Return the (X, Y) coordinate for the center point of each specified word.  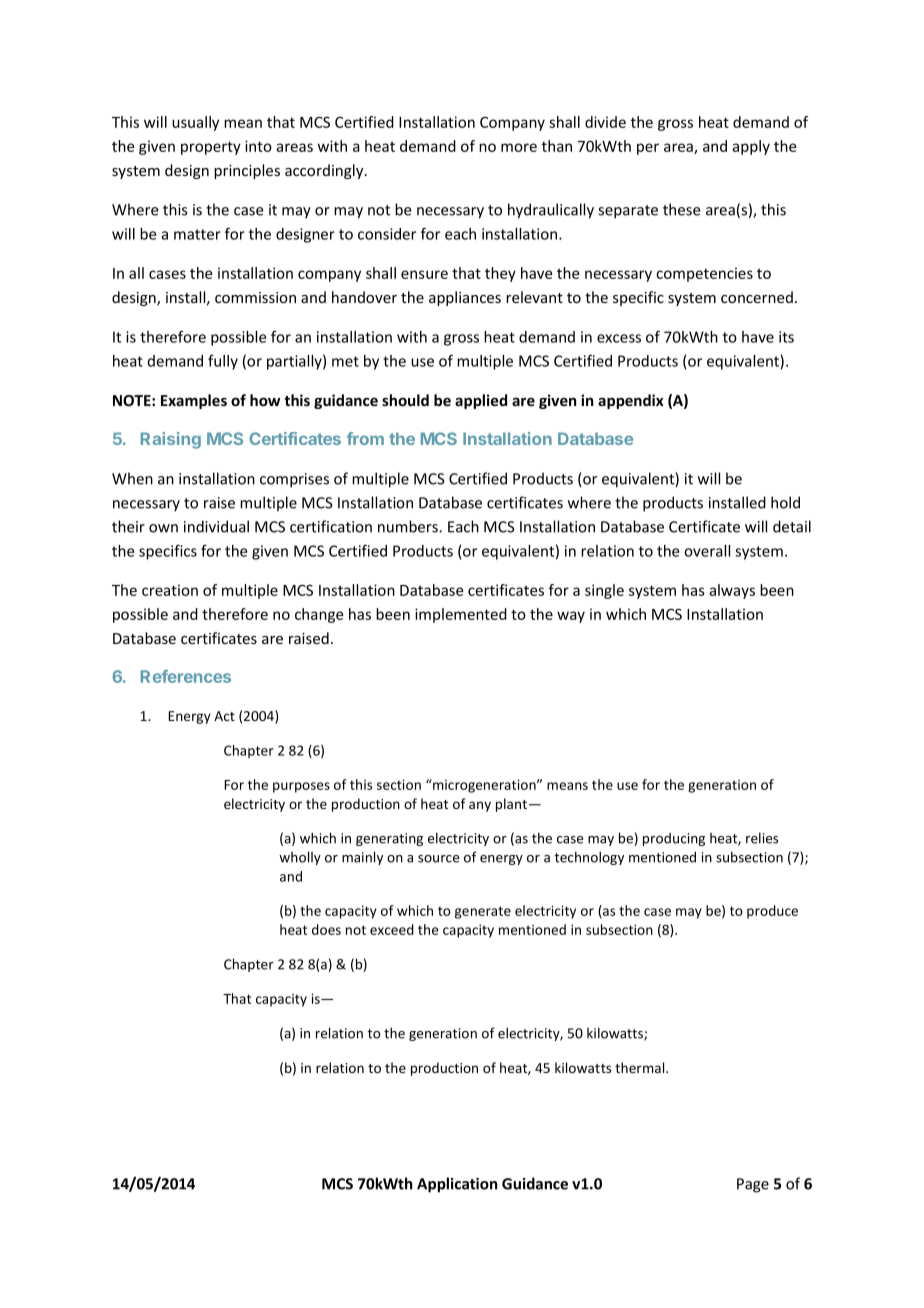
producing (674, 839)
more (519, 147)
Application (457, 1185)
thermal (641, 1067)
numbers (409, 526)
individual (216, 526)
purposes (301, 787)
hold (785, 502)
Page (753, 1185)
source (438, 859)
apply (751, 147)
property (211, 148)
